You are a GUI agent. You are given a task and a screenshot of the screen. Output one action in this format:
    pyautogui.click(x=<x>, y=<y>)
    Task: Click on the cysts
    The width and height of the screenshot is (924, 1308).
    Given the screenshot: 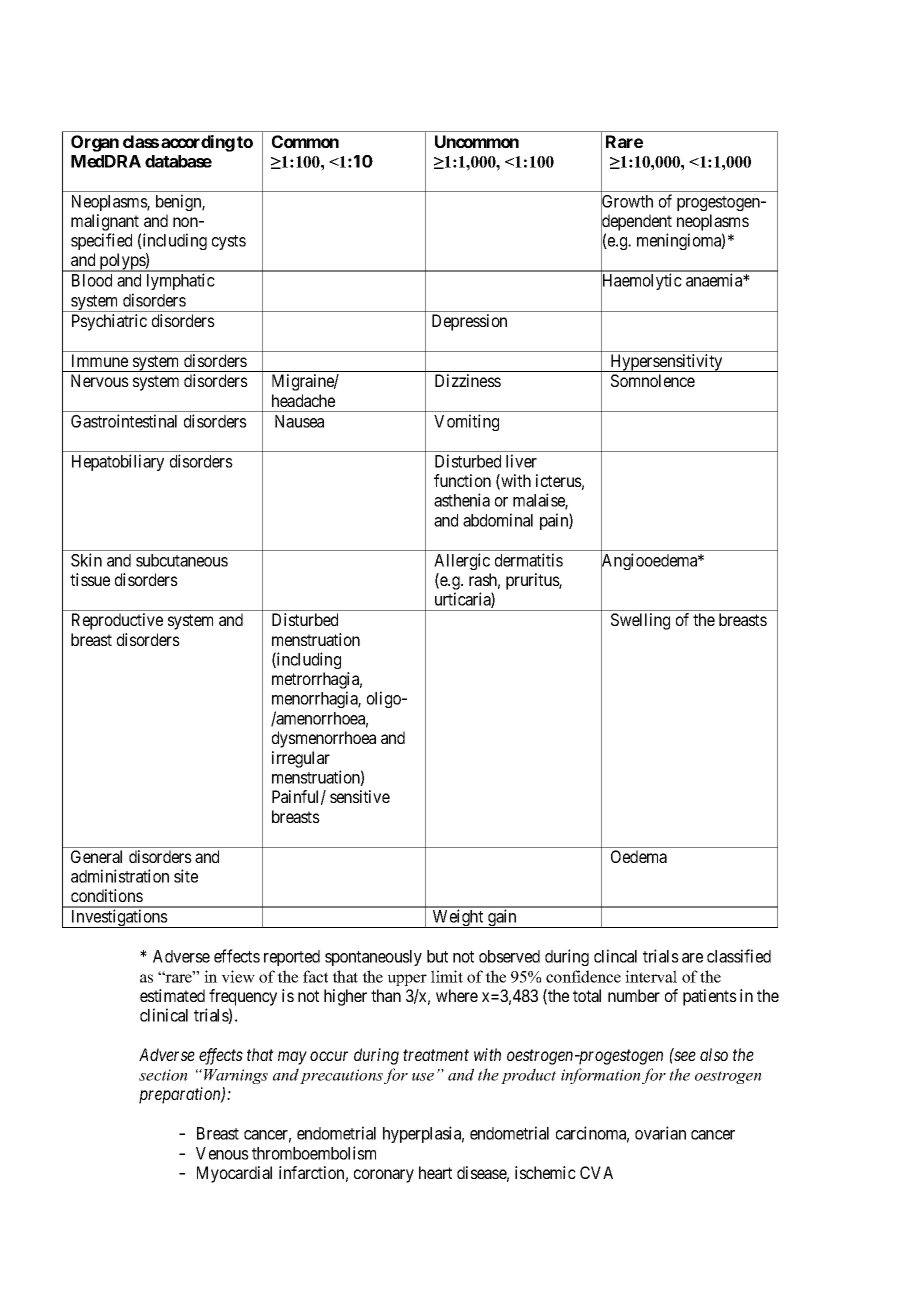 What is the action you would take?
    pyautogui.click(x=229, y=242)
